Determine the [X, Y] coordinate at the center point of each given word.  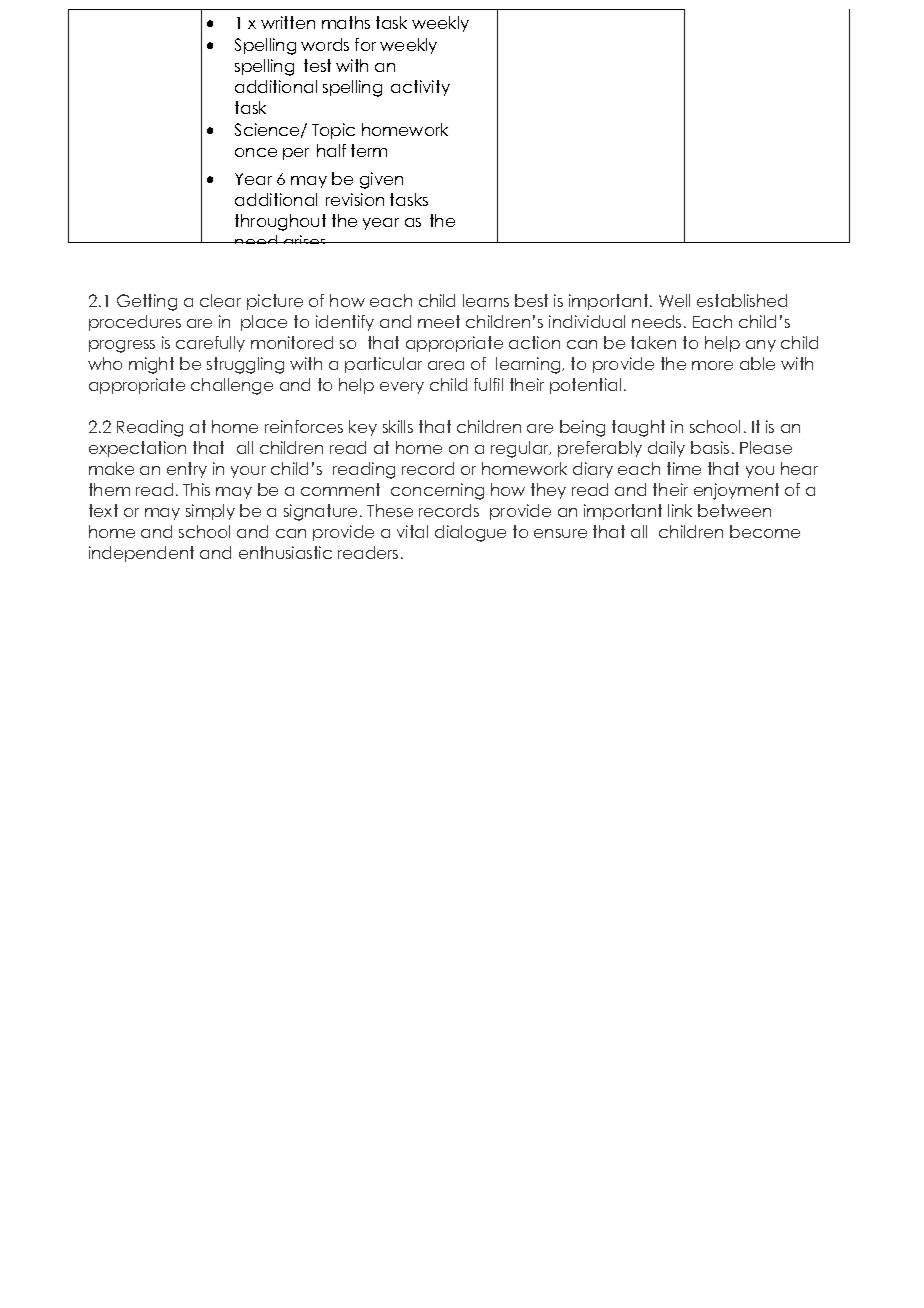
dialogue [470, 533]
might [151, 365]
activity [420, 88]
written [288, 22]
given [381, 180]
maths [346, 22]
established [742, 300]
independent [141, 554]
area [446, 365]
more [712, 365]
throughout [280, 222]
